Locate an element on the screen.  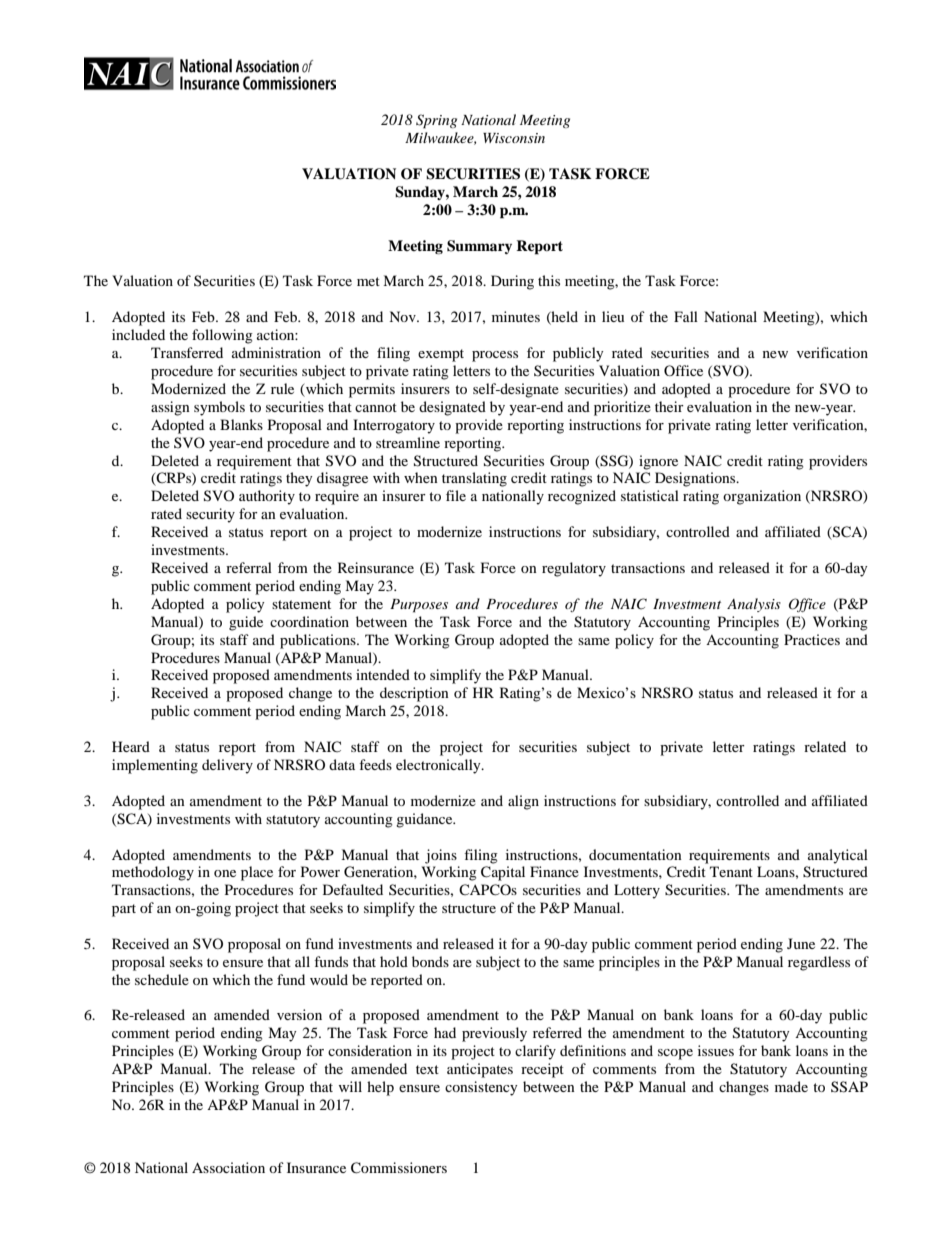
Capital is located at coordinates (503, 873).
